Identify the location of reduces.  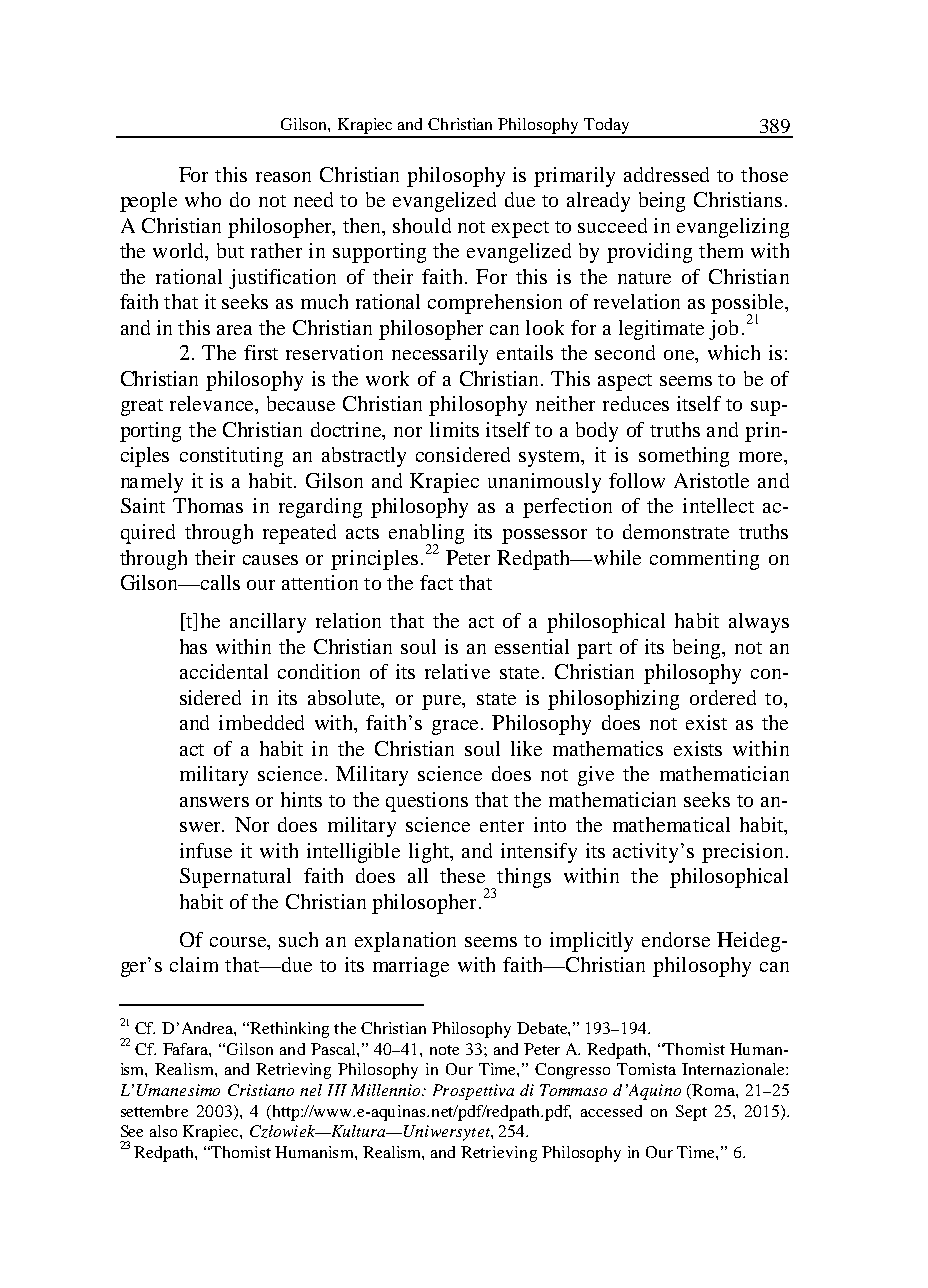
(636, 403).
